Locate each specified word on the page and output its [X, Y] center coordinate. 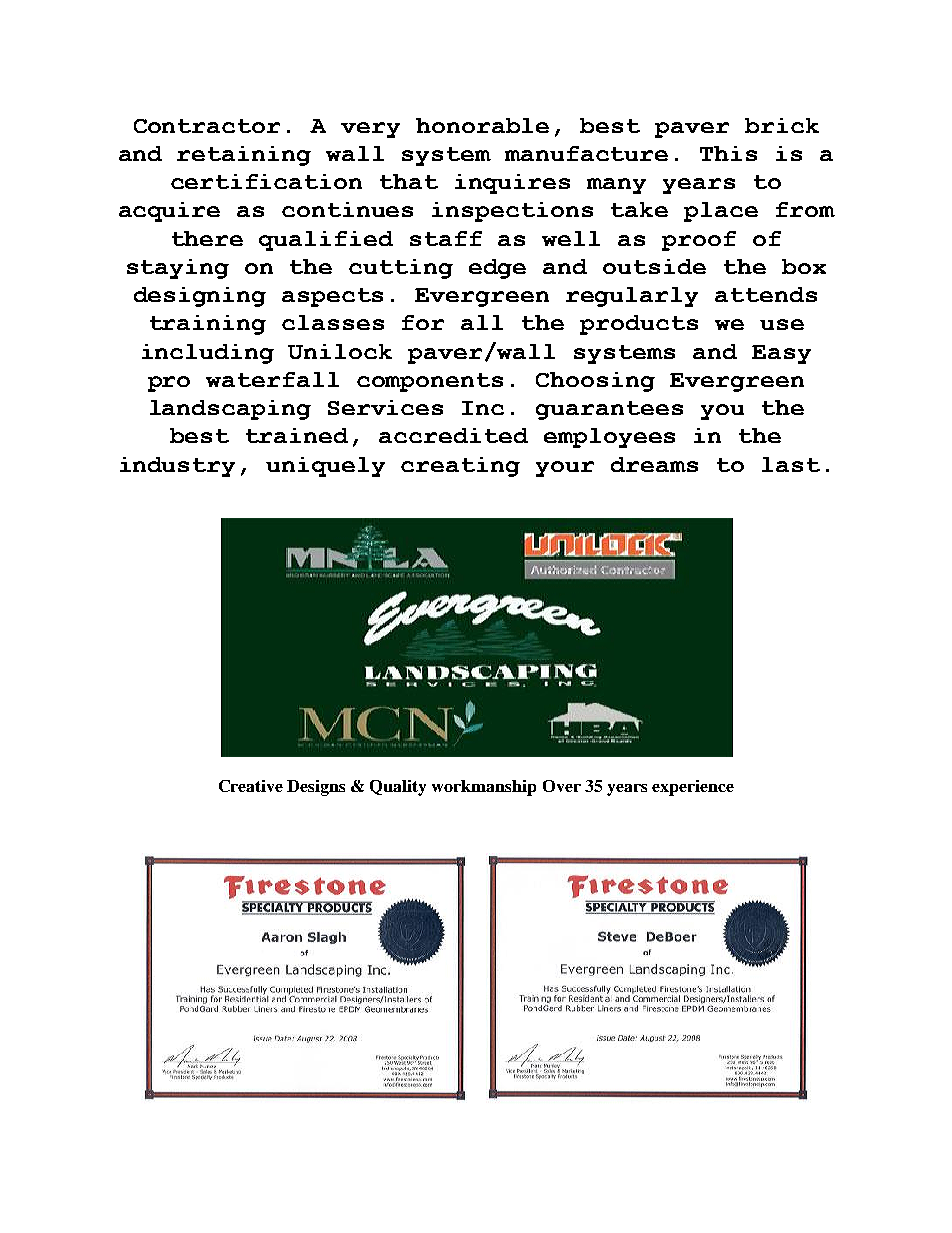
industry [177, 467]
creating [460, 467]
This [728, 153]
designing [200, 297]
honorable [482, 125]
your [565, 469]
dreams [654, 464]
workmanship [484, 788]
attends [766, 294]
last [791, 464]
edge [497, 269]
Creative [251, 786]
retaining [244, 156]
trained [297, 435]
